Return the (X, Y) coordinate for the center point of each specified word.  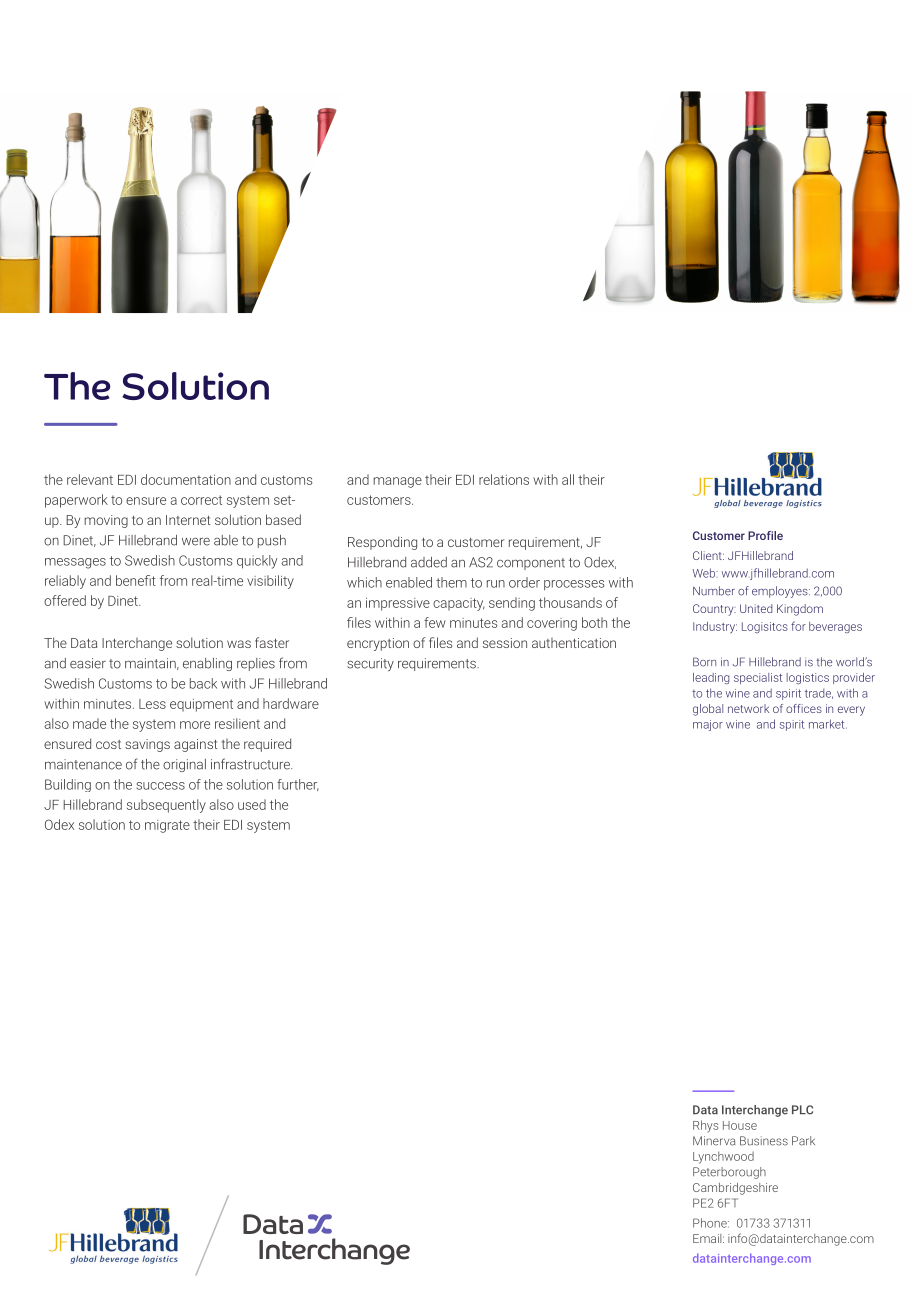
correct (201, 500)
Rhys (705, 1126)
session (505, 643)
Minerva (714, 1141)
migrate (167, 826)
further (298, 785)
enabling (207, 664)
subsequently (166, 806)
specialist (758, 678)
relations (504, 479)
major (708, 725)
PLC (802, 1110)
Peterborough (729, 1173)
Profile (765, 535)
